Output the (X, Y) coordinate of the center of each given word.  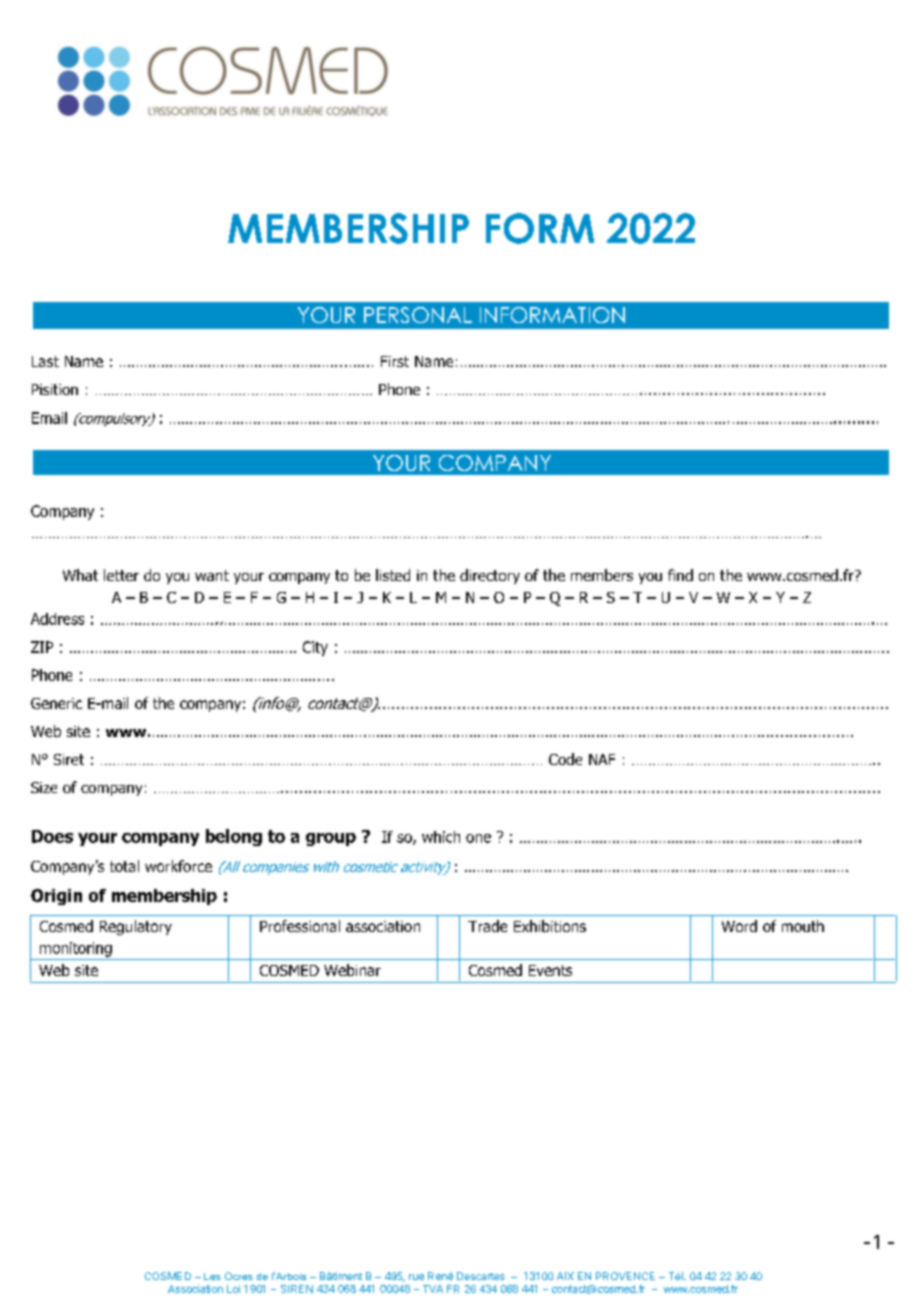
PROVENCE (625, 1276)
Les (212, 1276)
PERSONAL (418, 315)
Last (45, 361)
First (395, 361)
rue (416, 1277)
